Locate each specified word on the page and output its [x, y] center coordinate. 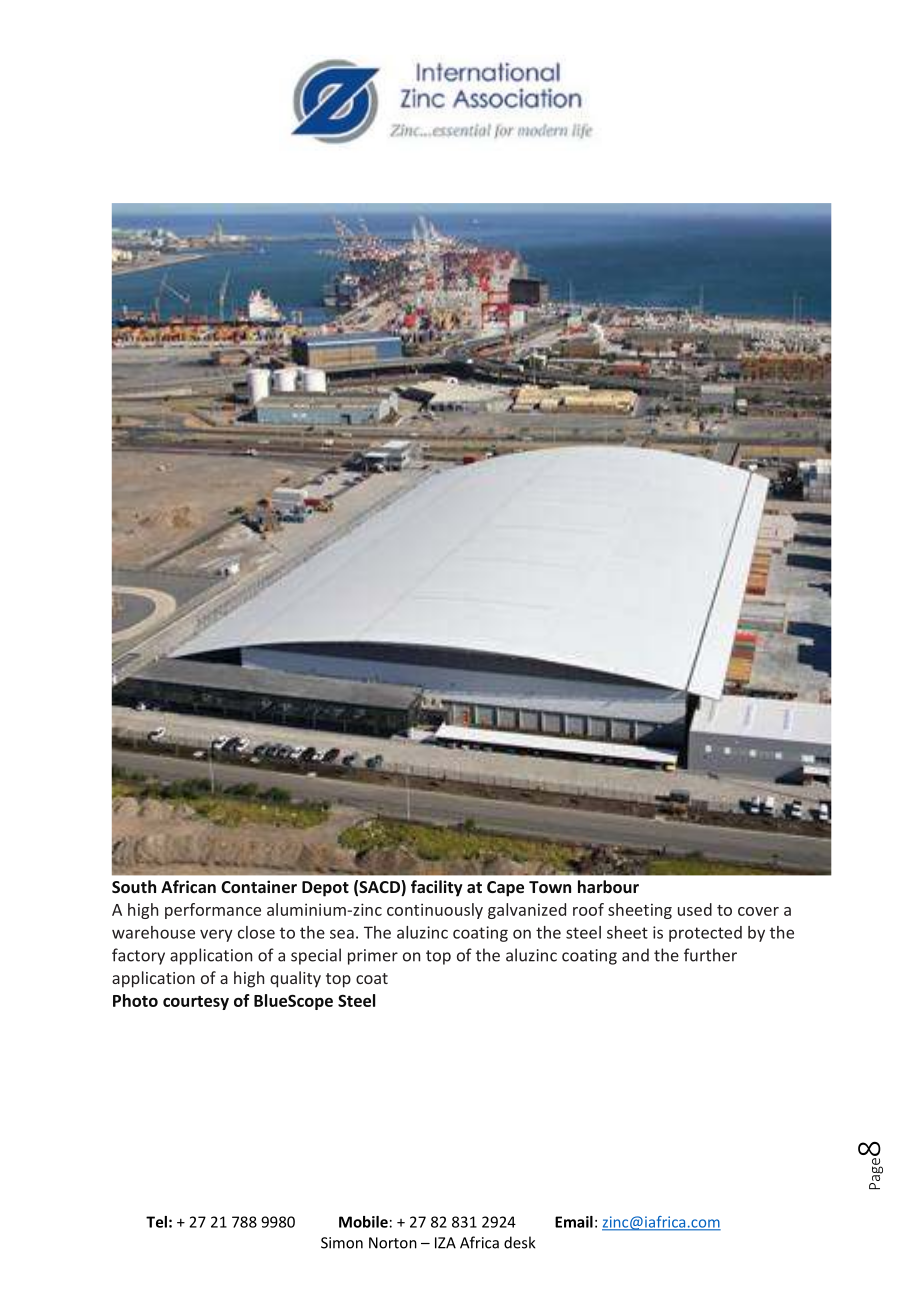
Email [574, 1222]
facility [437, 888]
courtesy [196, 1003]
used [695, 909]
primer [373, 957]
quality [295, 979]
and [635, 955]
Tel [156, 1222]
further [710, 955]
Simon [342, 1243]
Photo [135, 1000]
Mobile [363, 1222]
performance [213, 911]
